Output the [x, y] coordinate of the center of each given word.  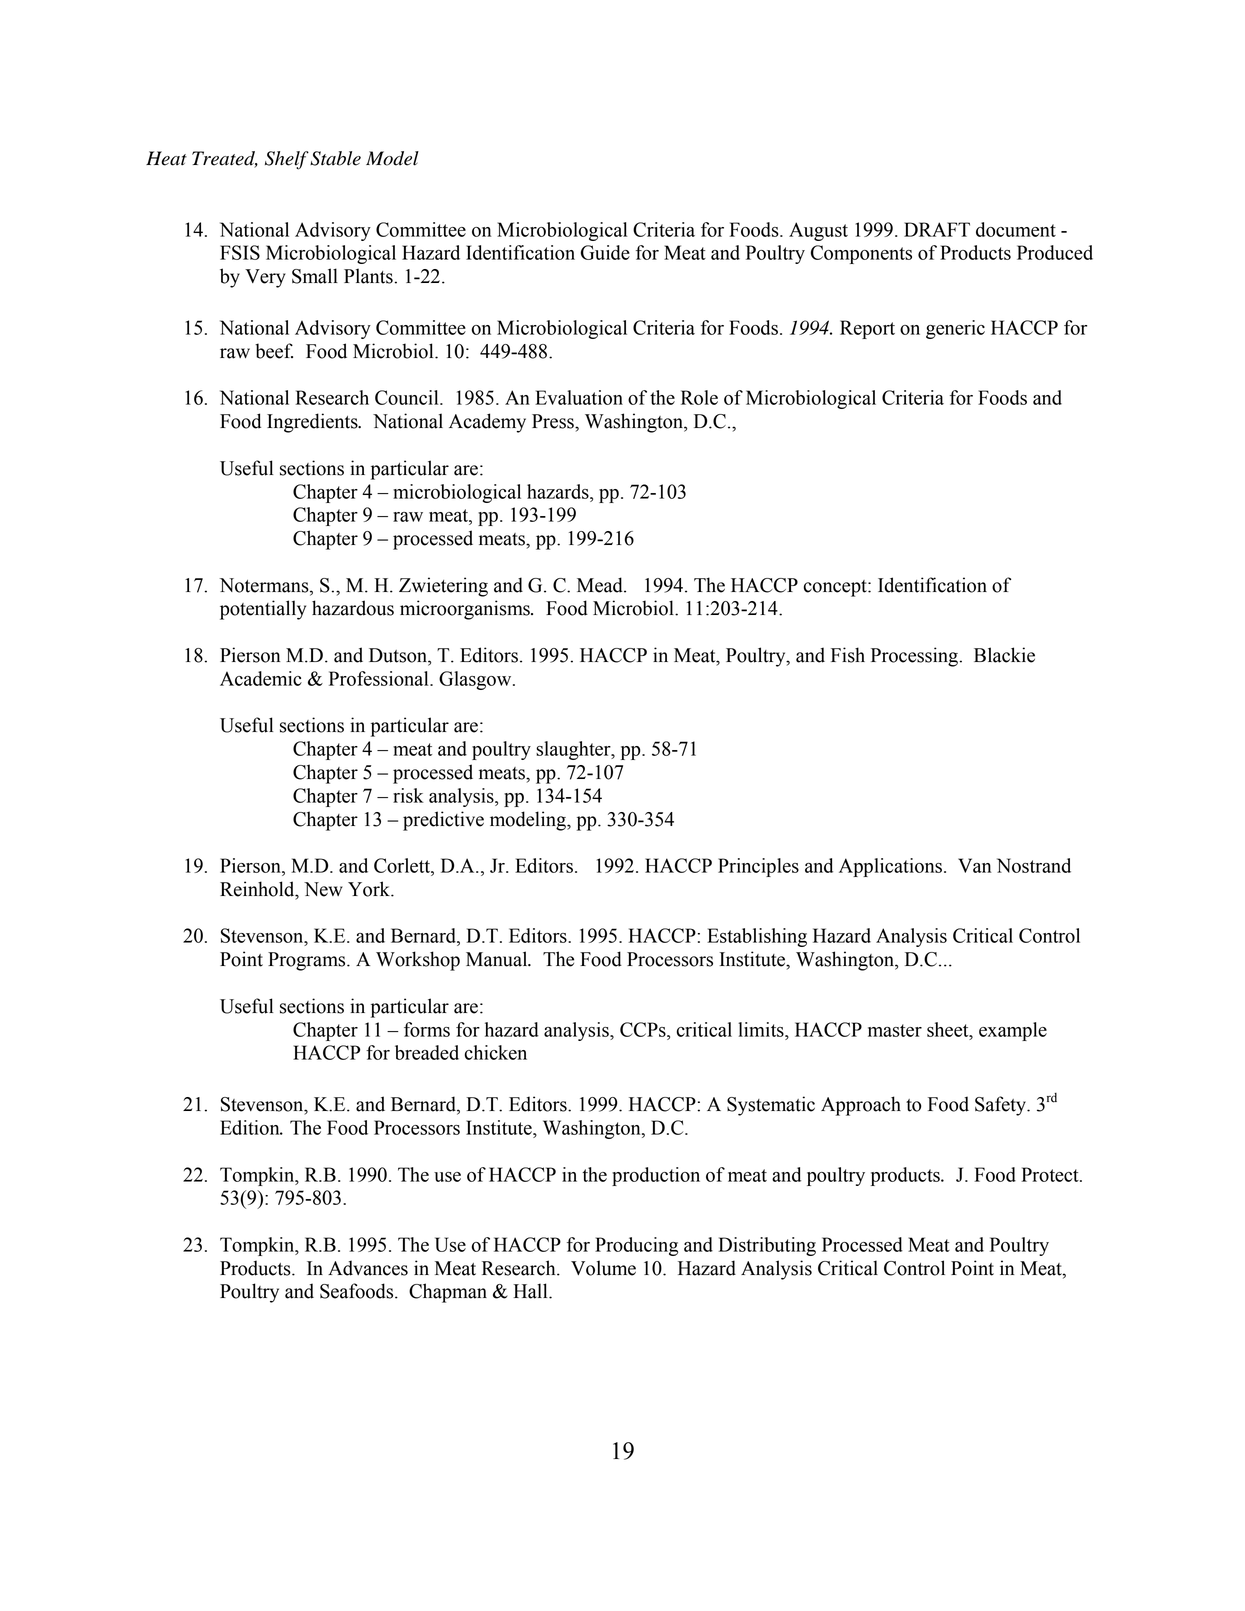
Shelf [287, 160]
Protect [1051, 1174]
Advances [368, 1268]
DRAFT [937, 229]
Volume [603, 1268]
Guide [605, 252]
